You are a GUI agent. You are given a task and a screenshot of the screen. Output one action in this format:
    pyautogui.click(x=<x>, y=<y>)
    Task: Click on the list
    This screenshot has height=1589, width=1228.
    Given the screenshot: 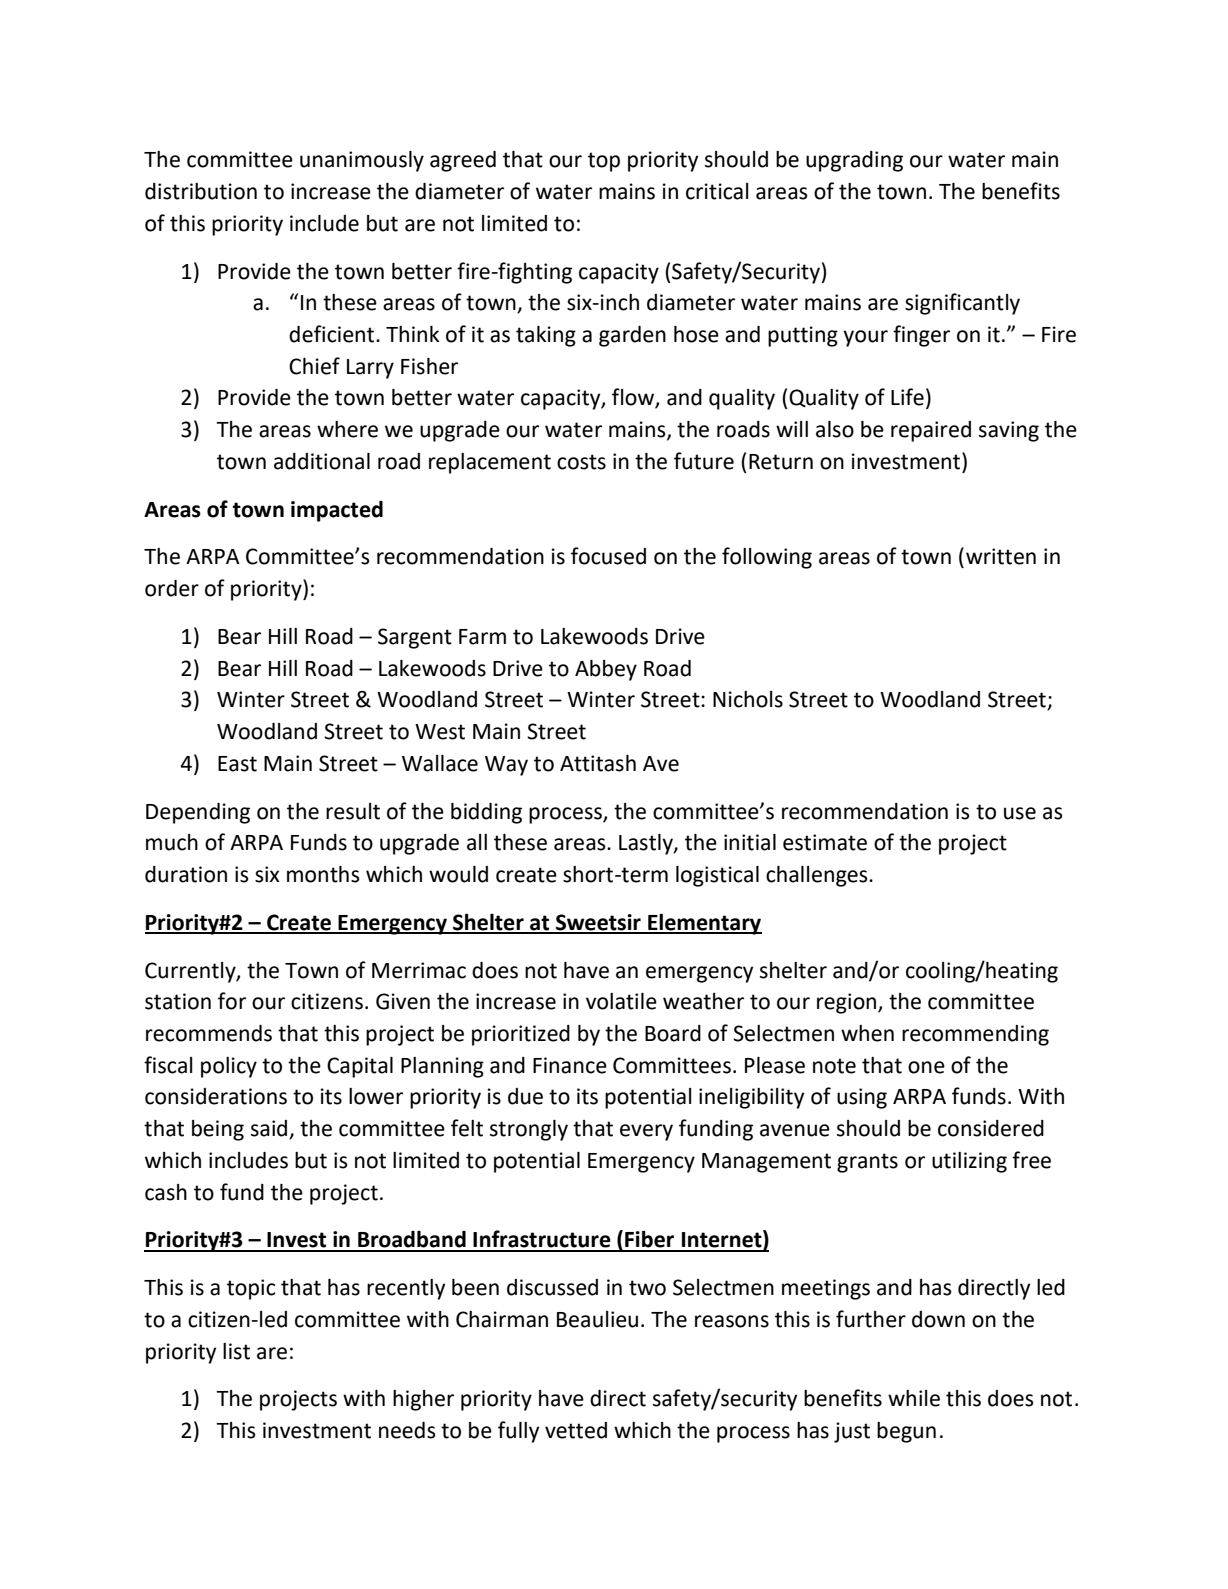 What is the action you would take?
    pyautogui.click(x=236, y=1351)
